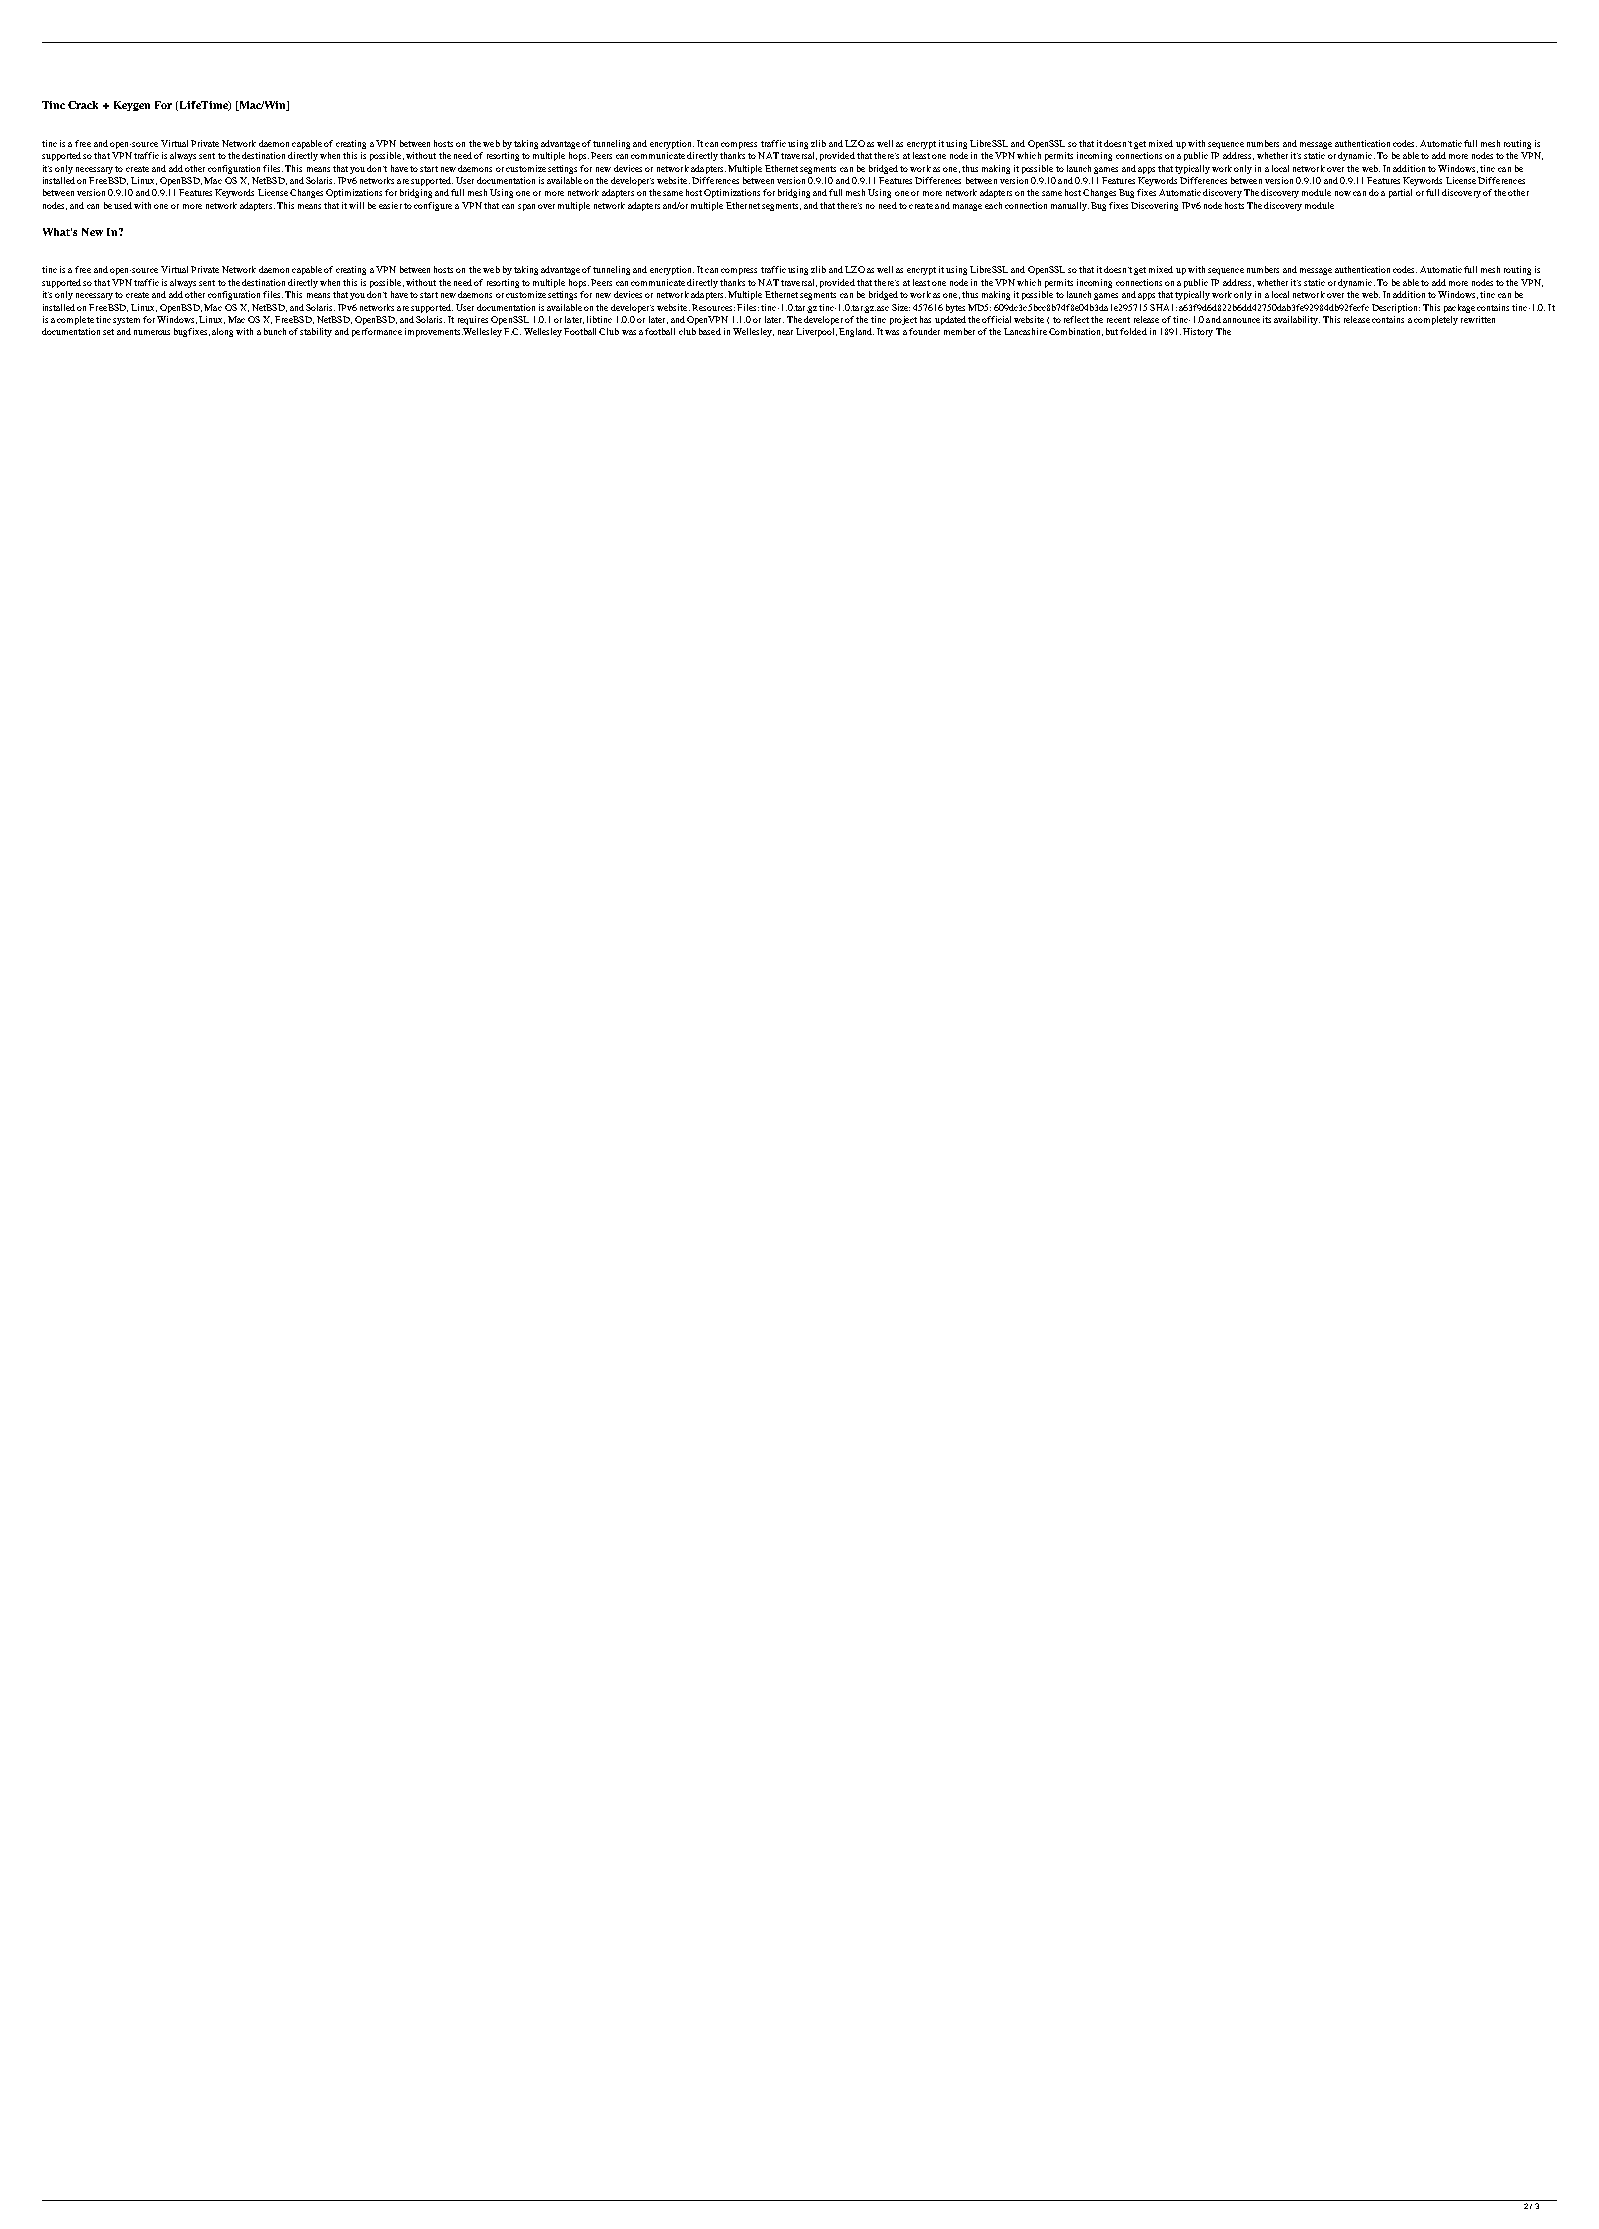  Describe the element at coordinates (993, 205) in the screenshot. I see `each` at that location.
